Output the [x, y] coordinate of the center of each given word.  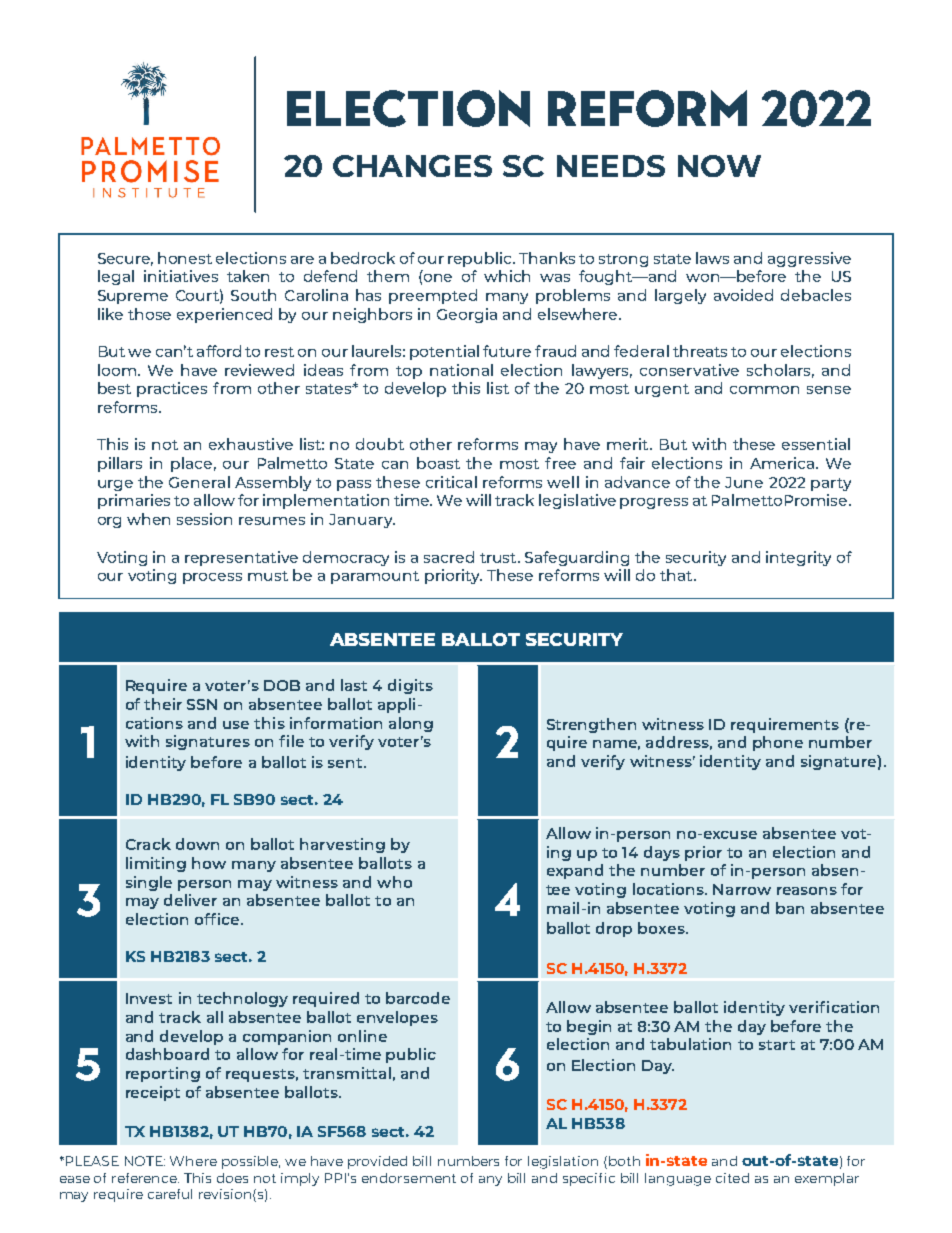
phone [778, 743]
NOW [719, 166]
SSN [202, 704]
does [232, 1178]
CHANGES [412, 166]
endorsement [409, 1178]
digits [410, 686]
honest [185, 258]
